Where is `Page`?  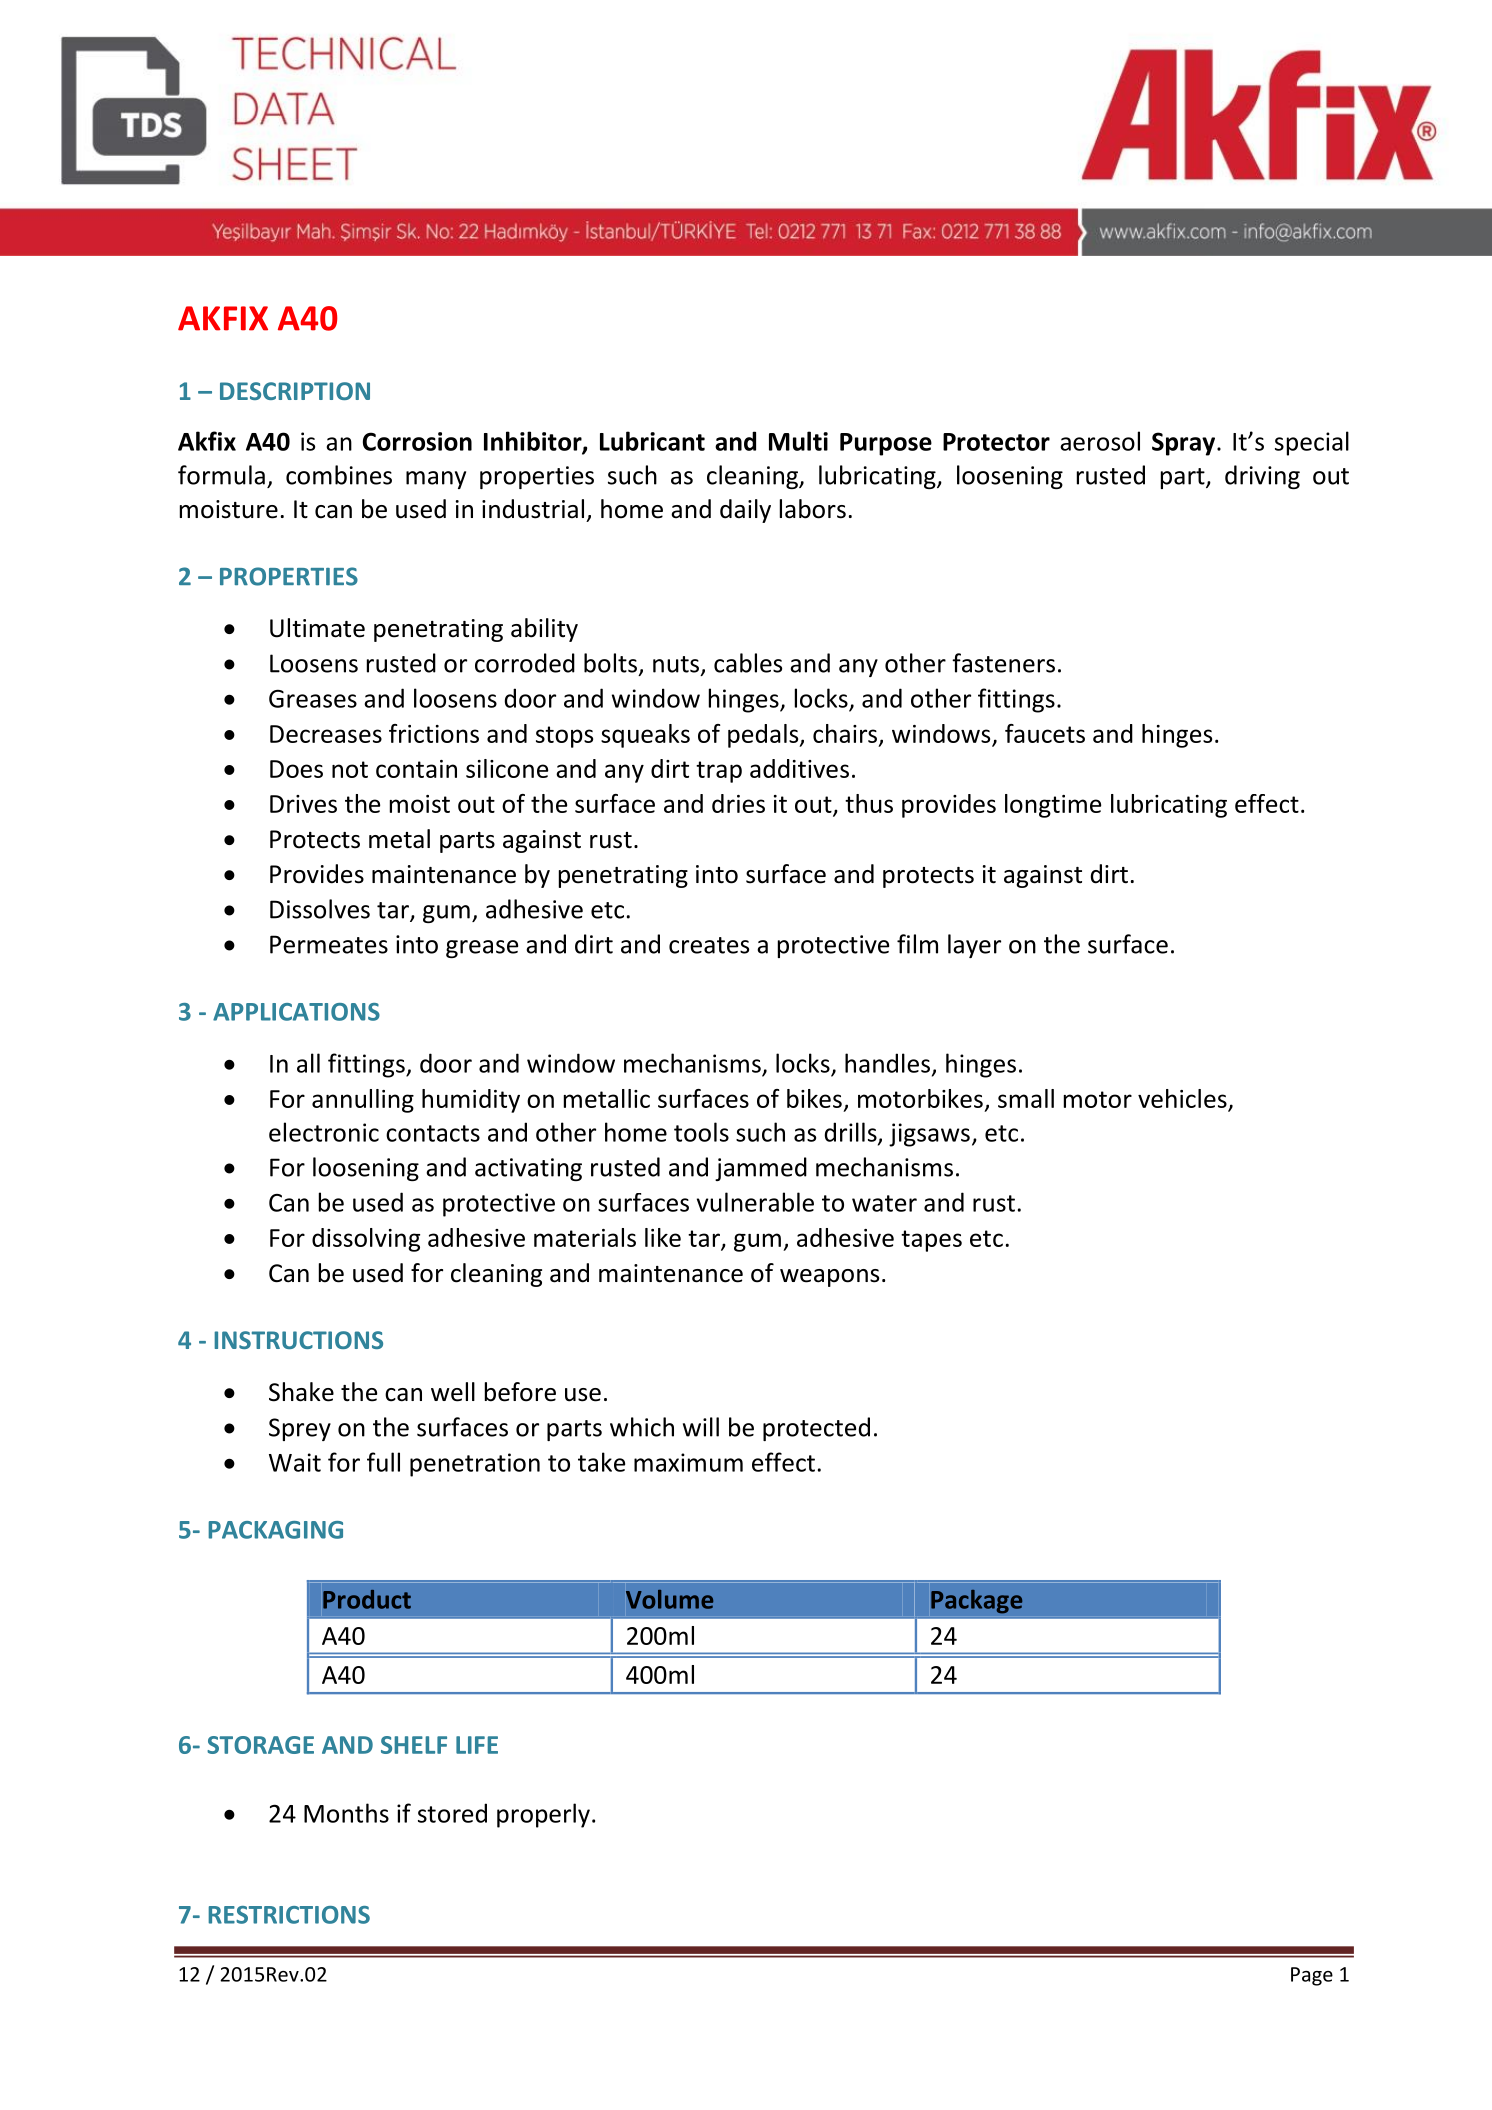
Page is located at coordinates (1312, 1976).
